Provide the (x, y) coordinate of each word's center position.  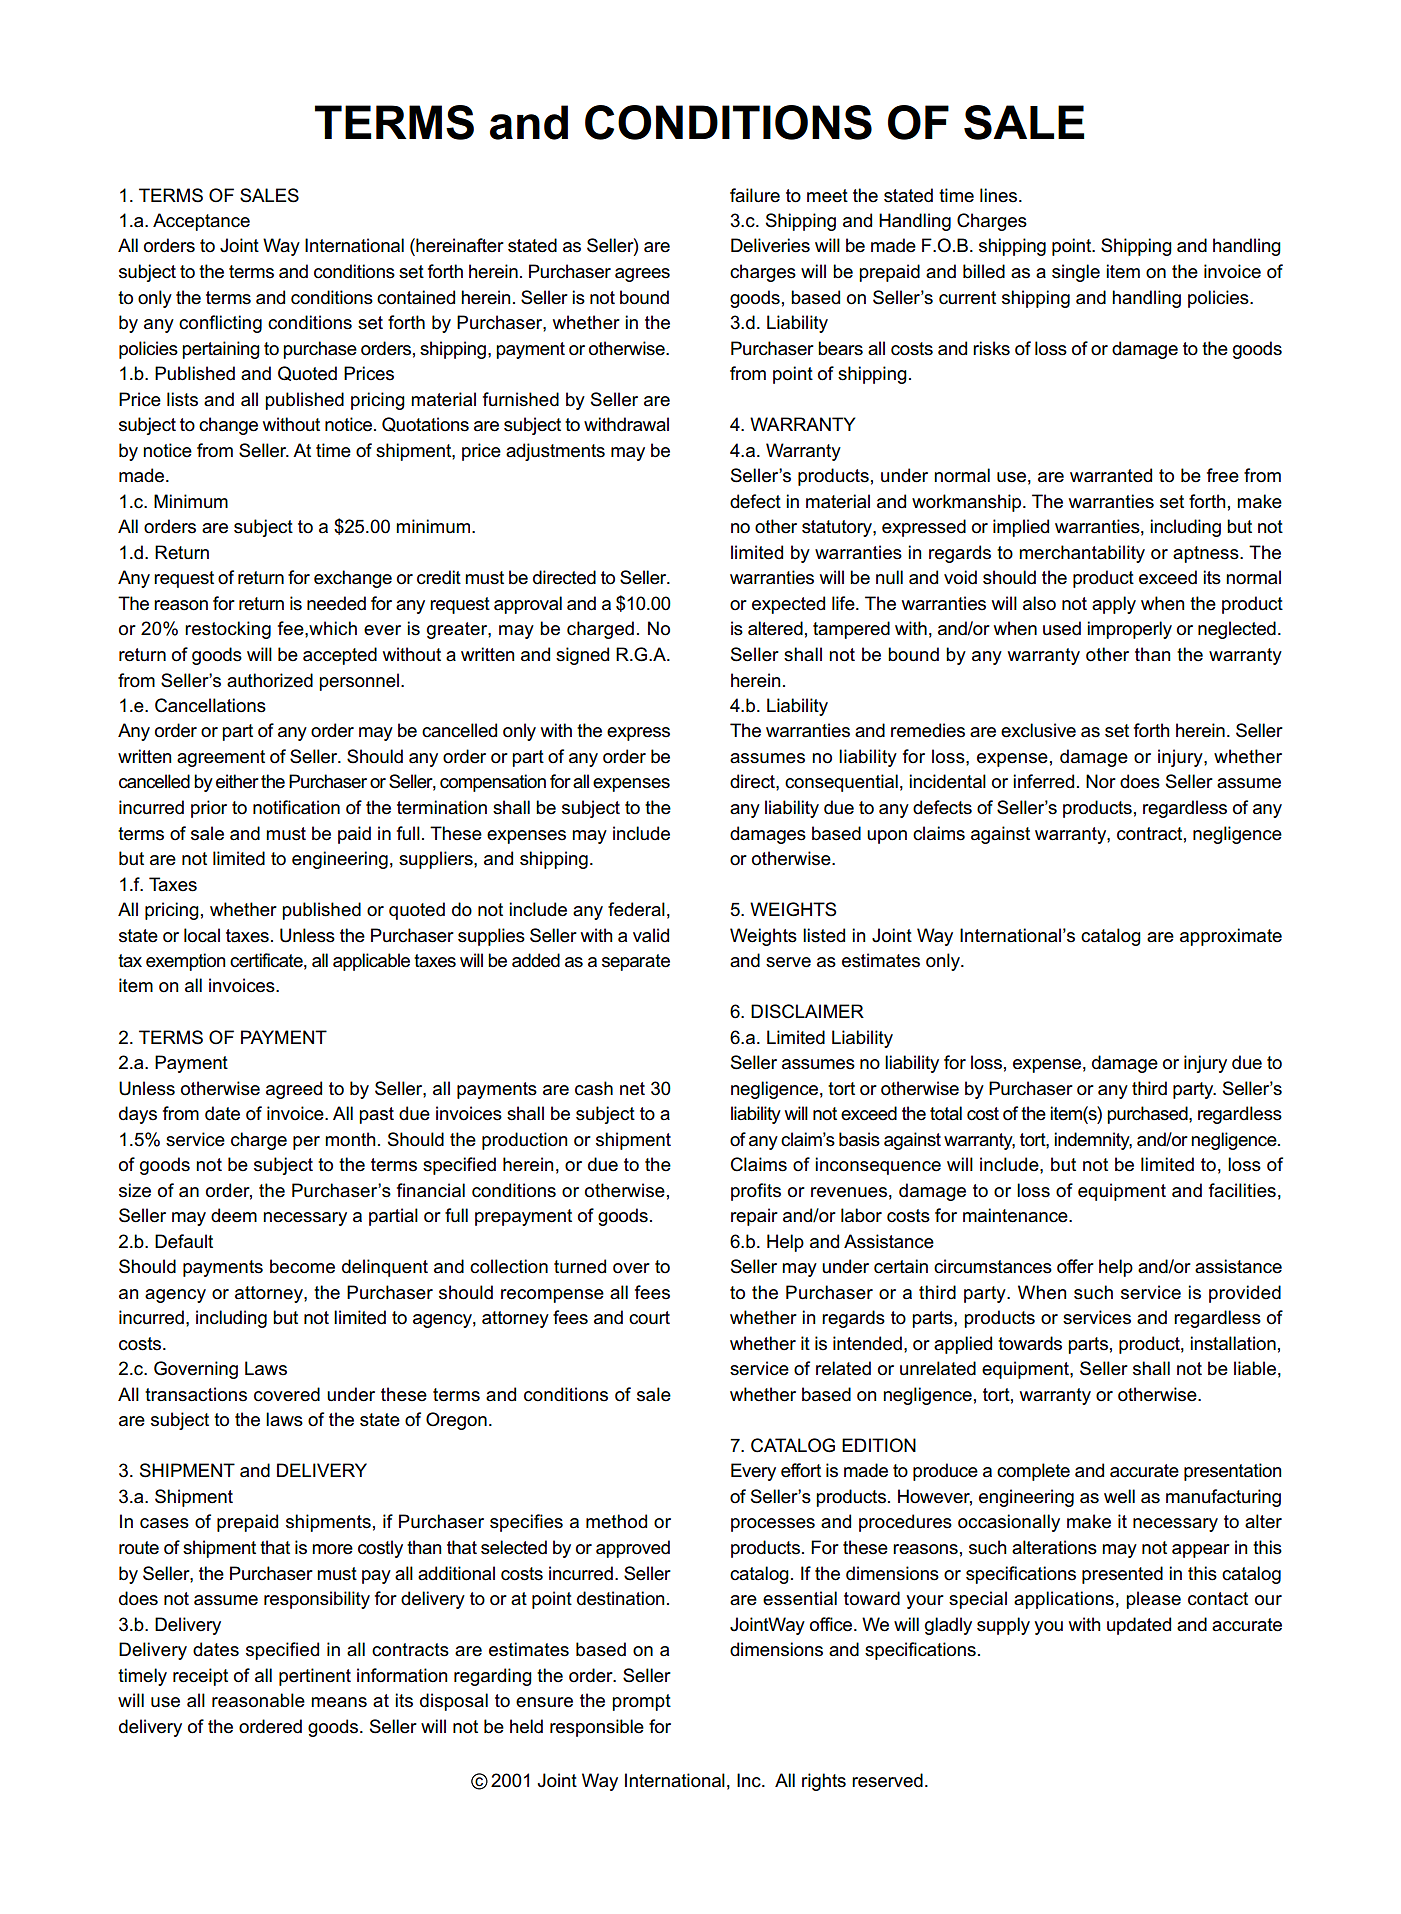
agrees (642, 275)
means (339, 1702)
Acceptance (201, 222)
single (1076, 273)
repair (754, 1217)
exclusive (1038, 730)
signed (582, 656)
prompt (641, 1702)
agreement (221, 758)
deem (234, 1215)
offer (1075, 1266)
